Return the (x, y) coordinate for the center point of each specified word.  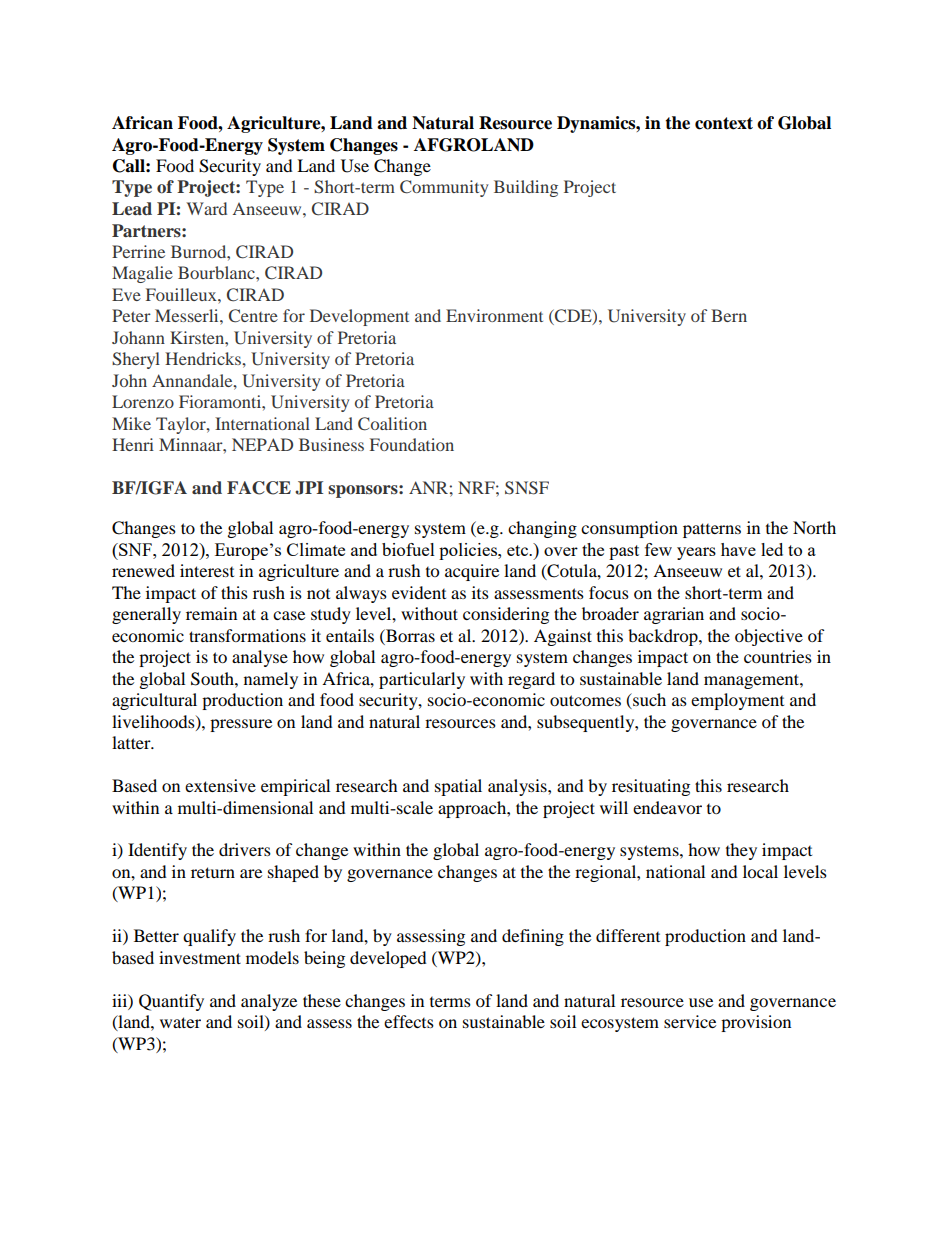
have (738, 549)
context (724, 123)
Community (444, 188)
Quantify (171, 1002)
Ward (206, 208)
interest (207, 570)
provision (756, 1023)
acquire (472, 572)
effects (409, 1021)
